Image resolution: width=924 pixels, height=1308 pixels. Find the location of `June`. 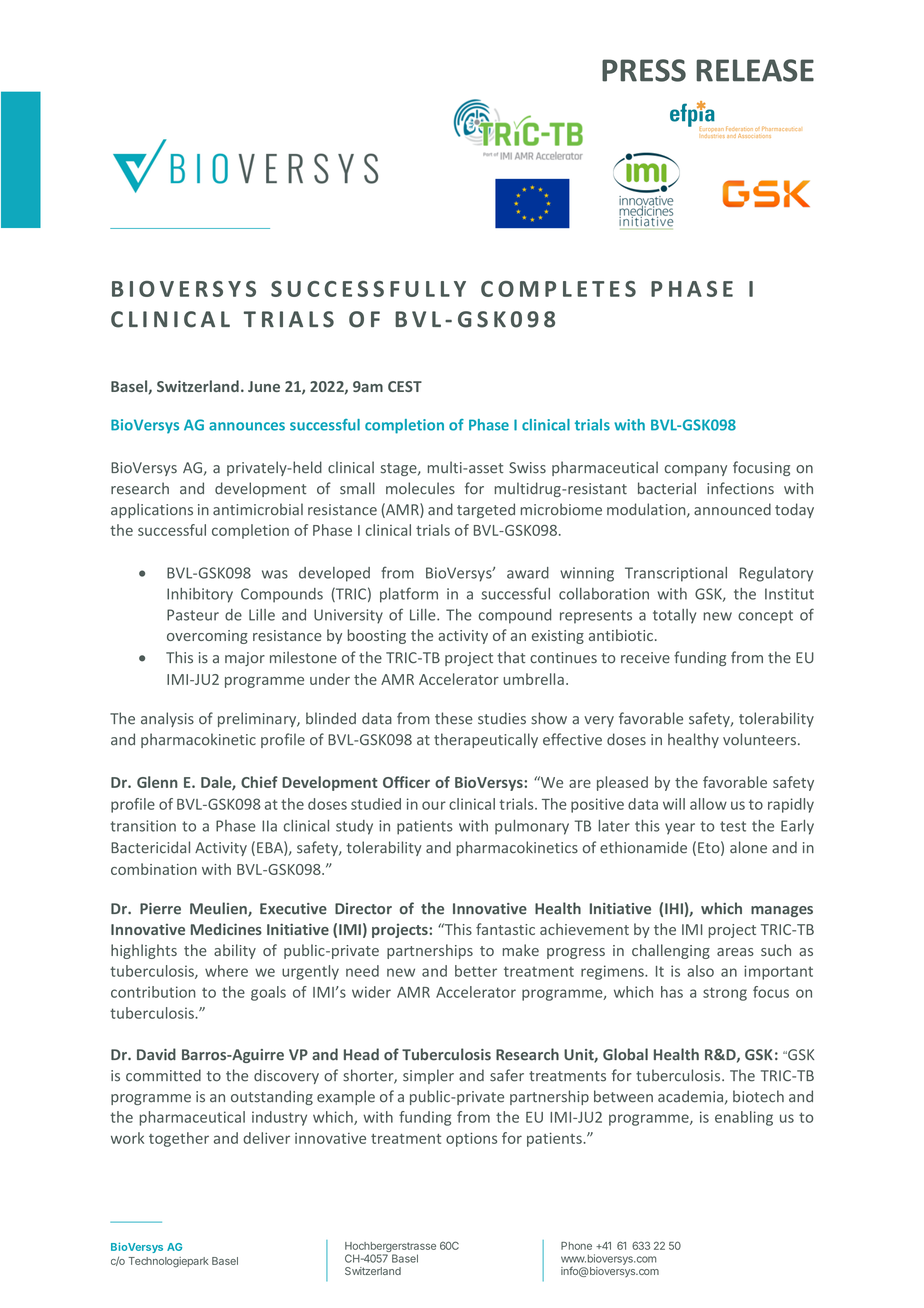

June is located at coordinates (264, 386).
